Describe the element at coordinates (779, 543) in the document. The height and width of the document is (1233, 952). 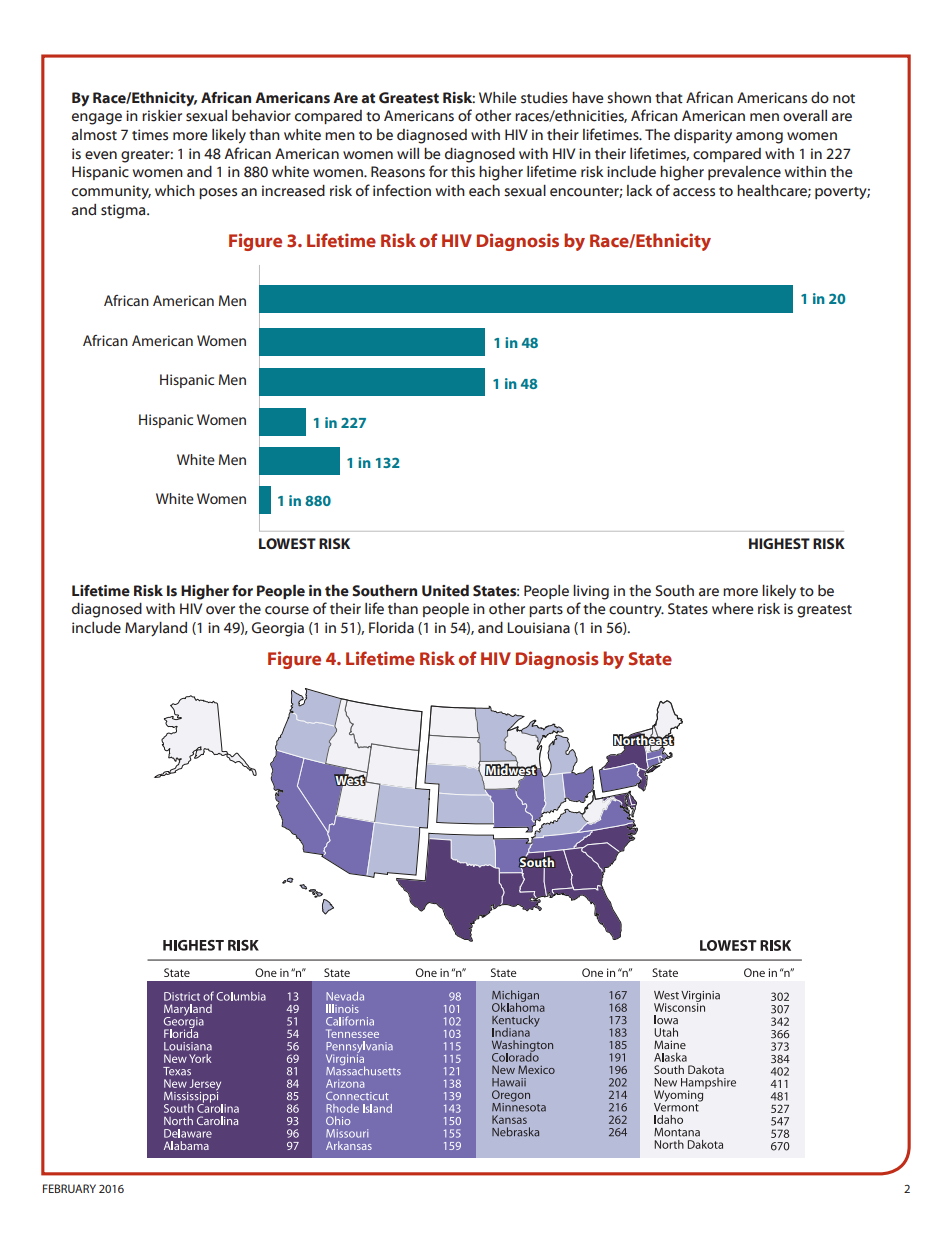
I see `HIGHEST` at that location.
